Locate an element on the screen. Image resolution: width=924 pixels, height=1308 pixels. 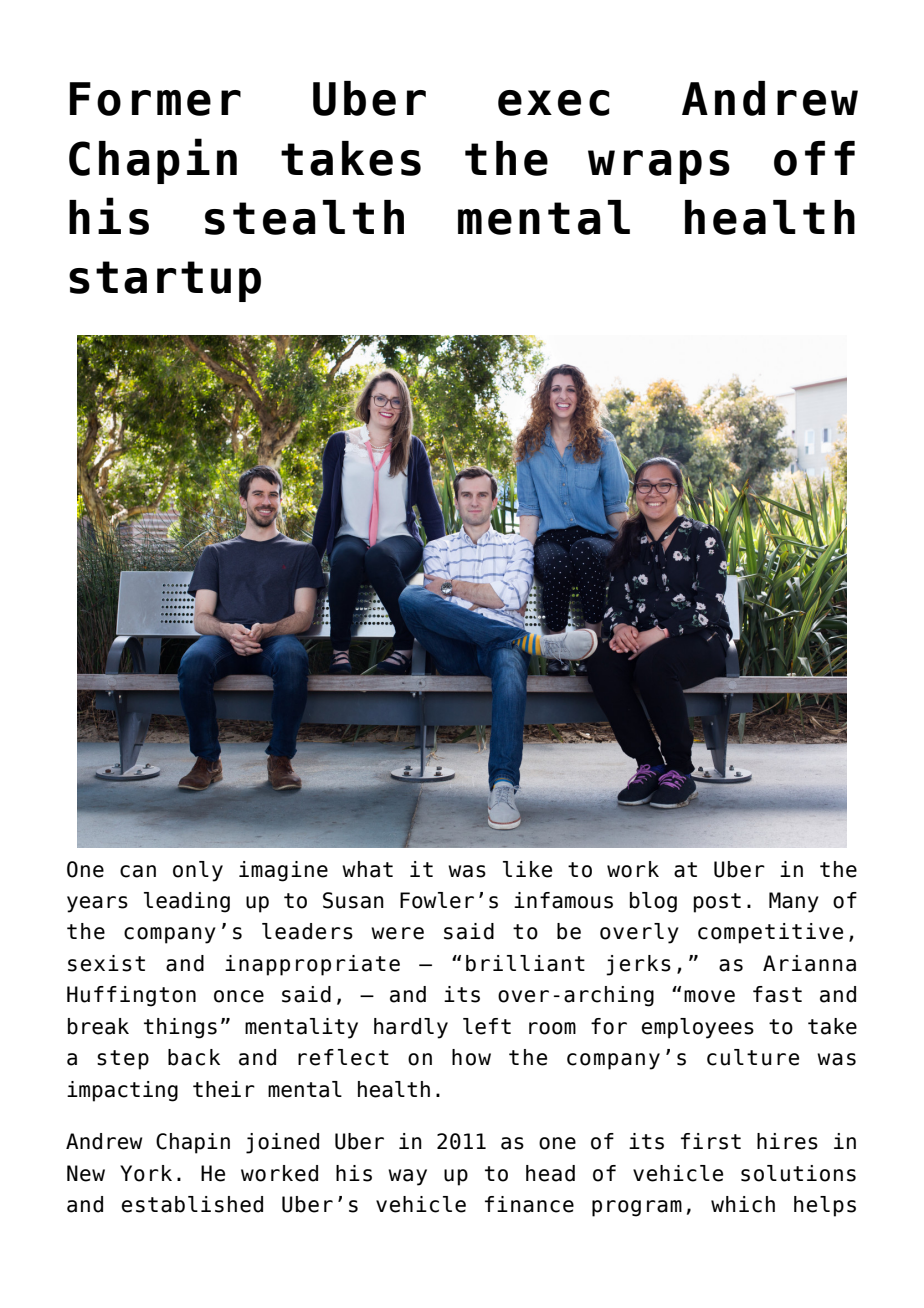
off is located at coordinates (814, 158).
